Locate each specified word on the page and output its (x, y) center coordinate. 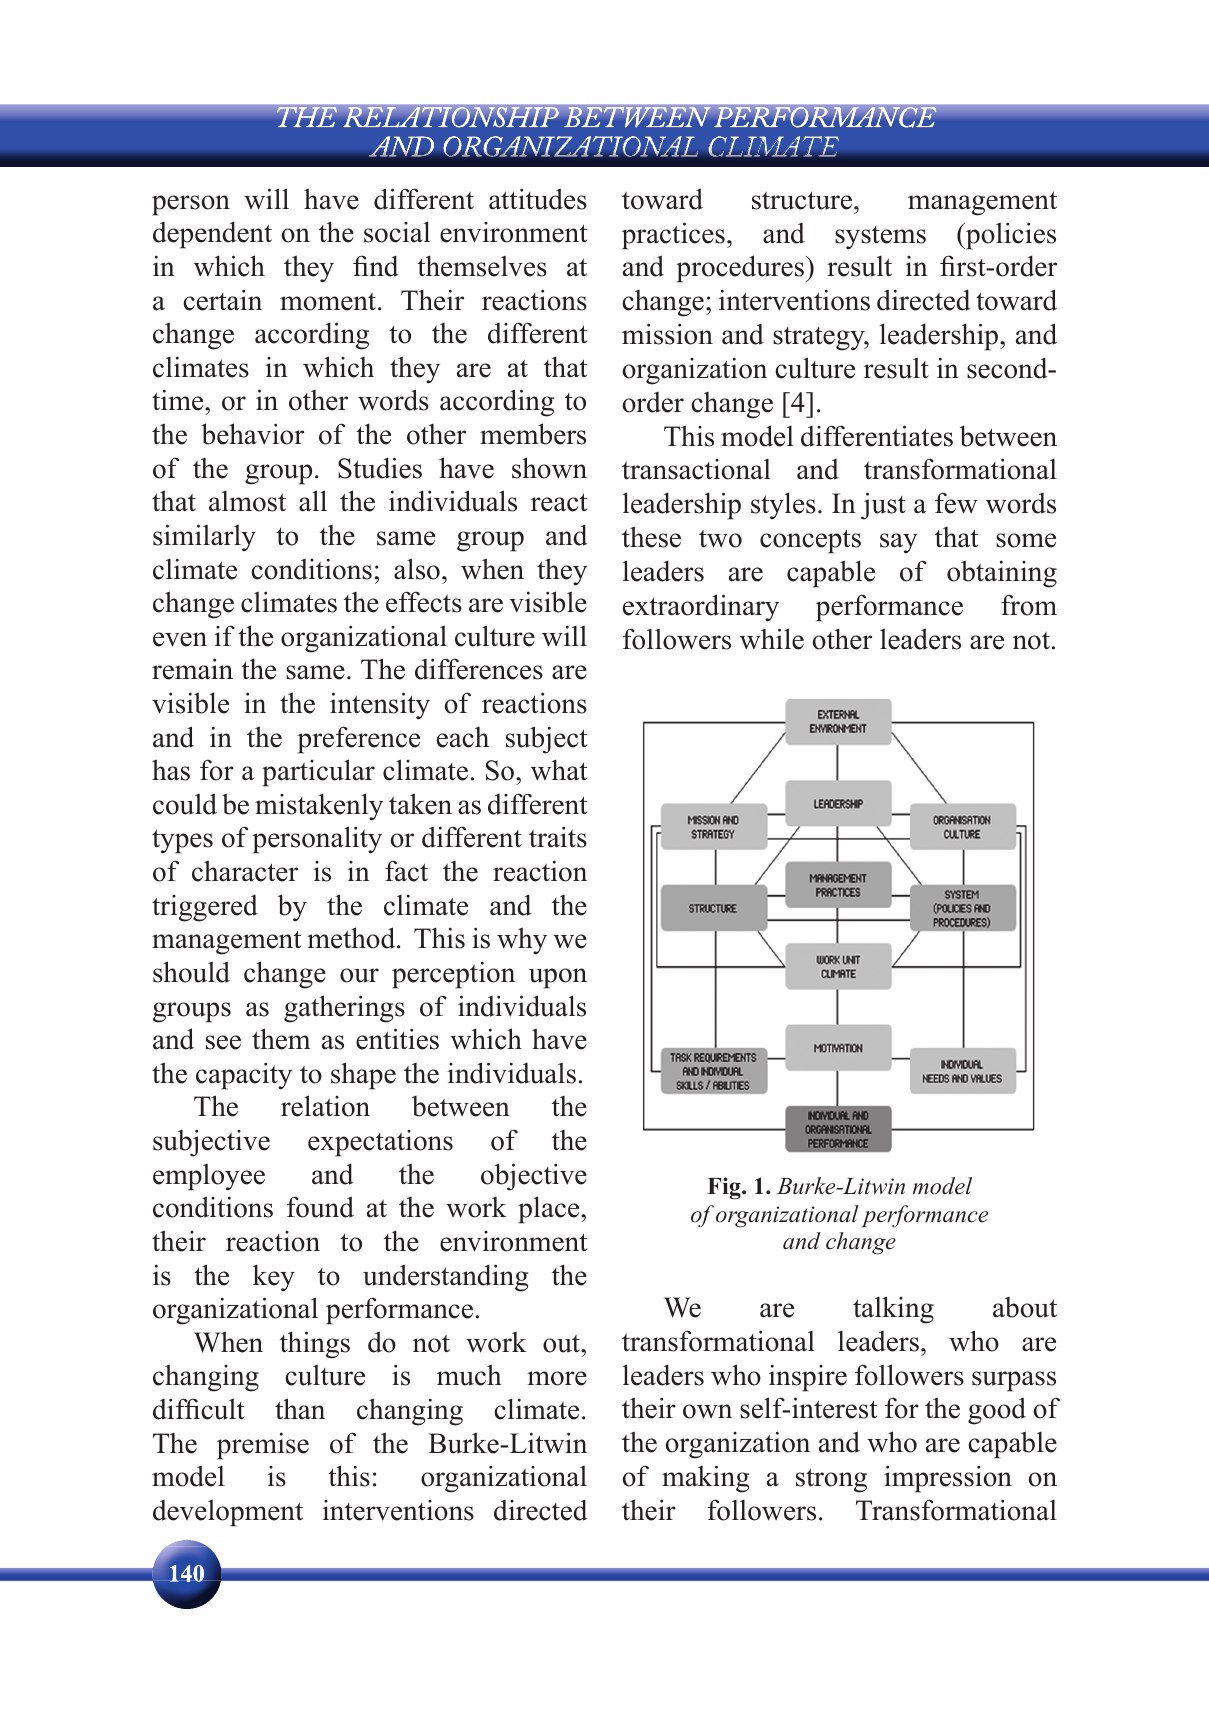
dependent (212, 235)
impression (948, 1479)
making (705, 1479)
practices (673, 236)
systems (880, 238)
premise (263, 1446)
